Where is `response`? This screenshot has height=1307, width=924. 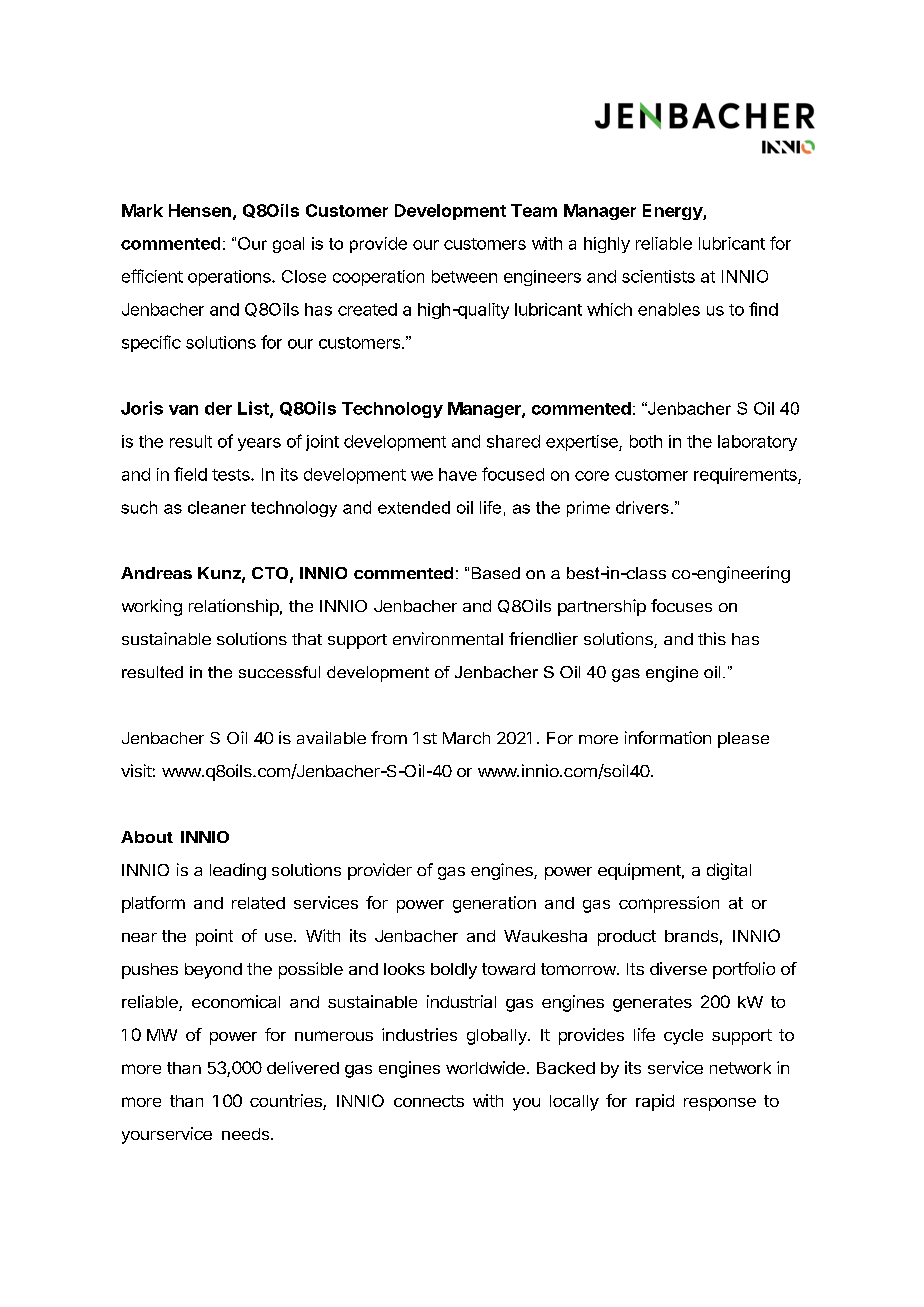
response is located at coordinates (720, 1104).
